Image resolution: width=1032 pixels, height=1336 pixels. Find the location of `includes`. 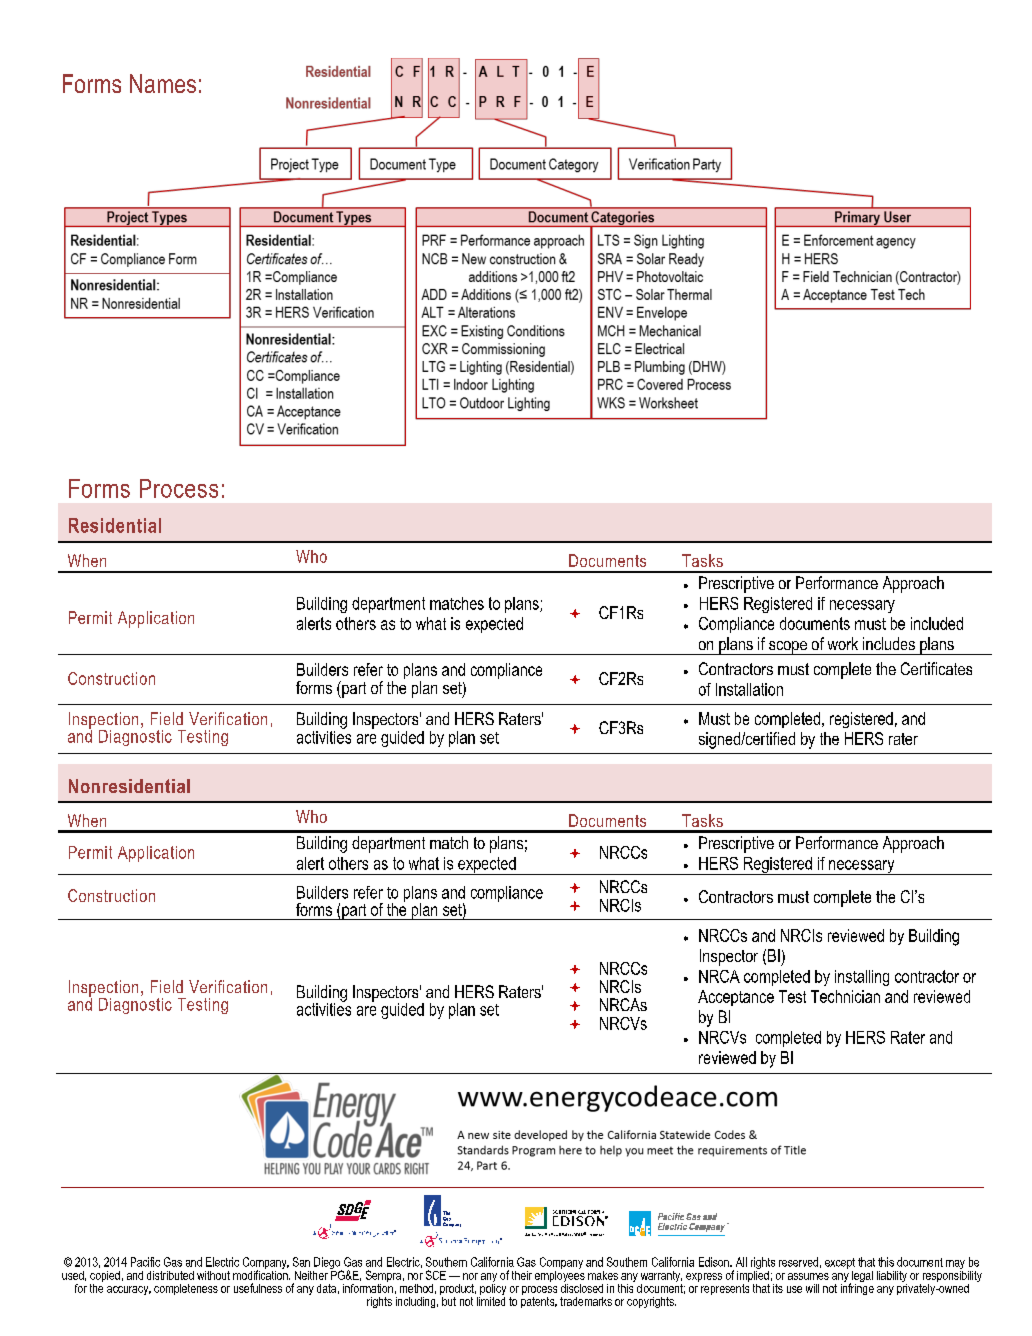

includes is located at coordinates (889, 643).
